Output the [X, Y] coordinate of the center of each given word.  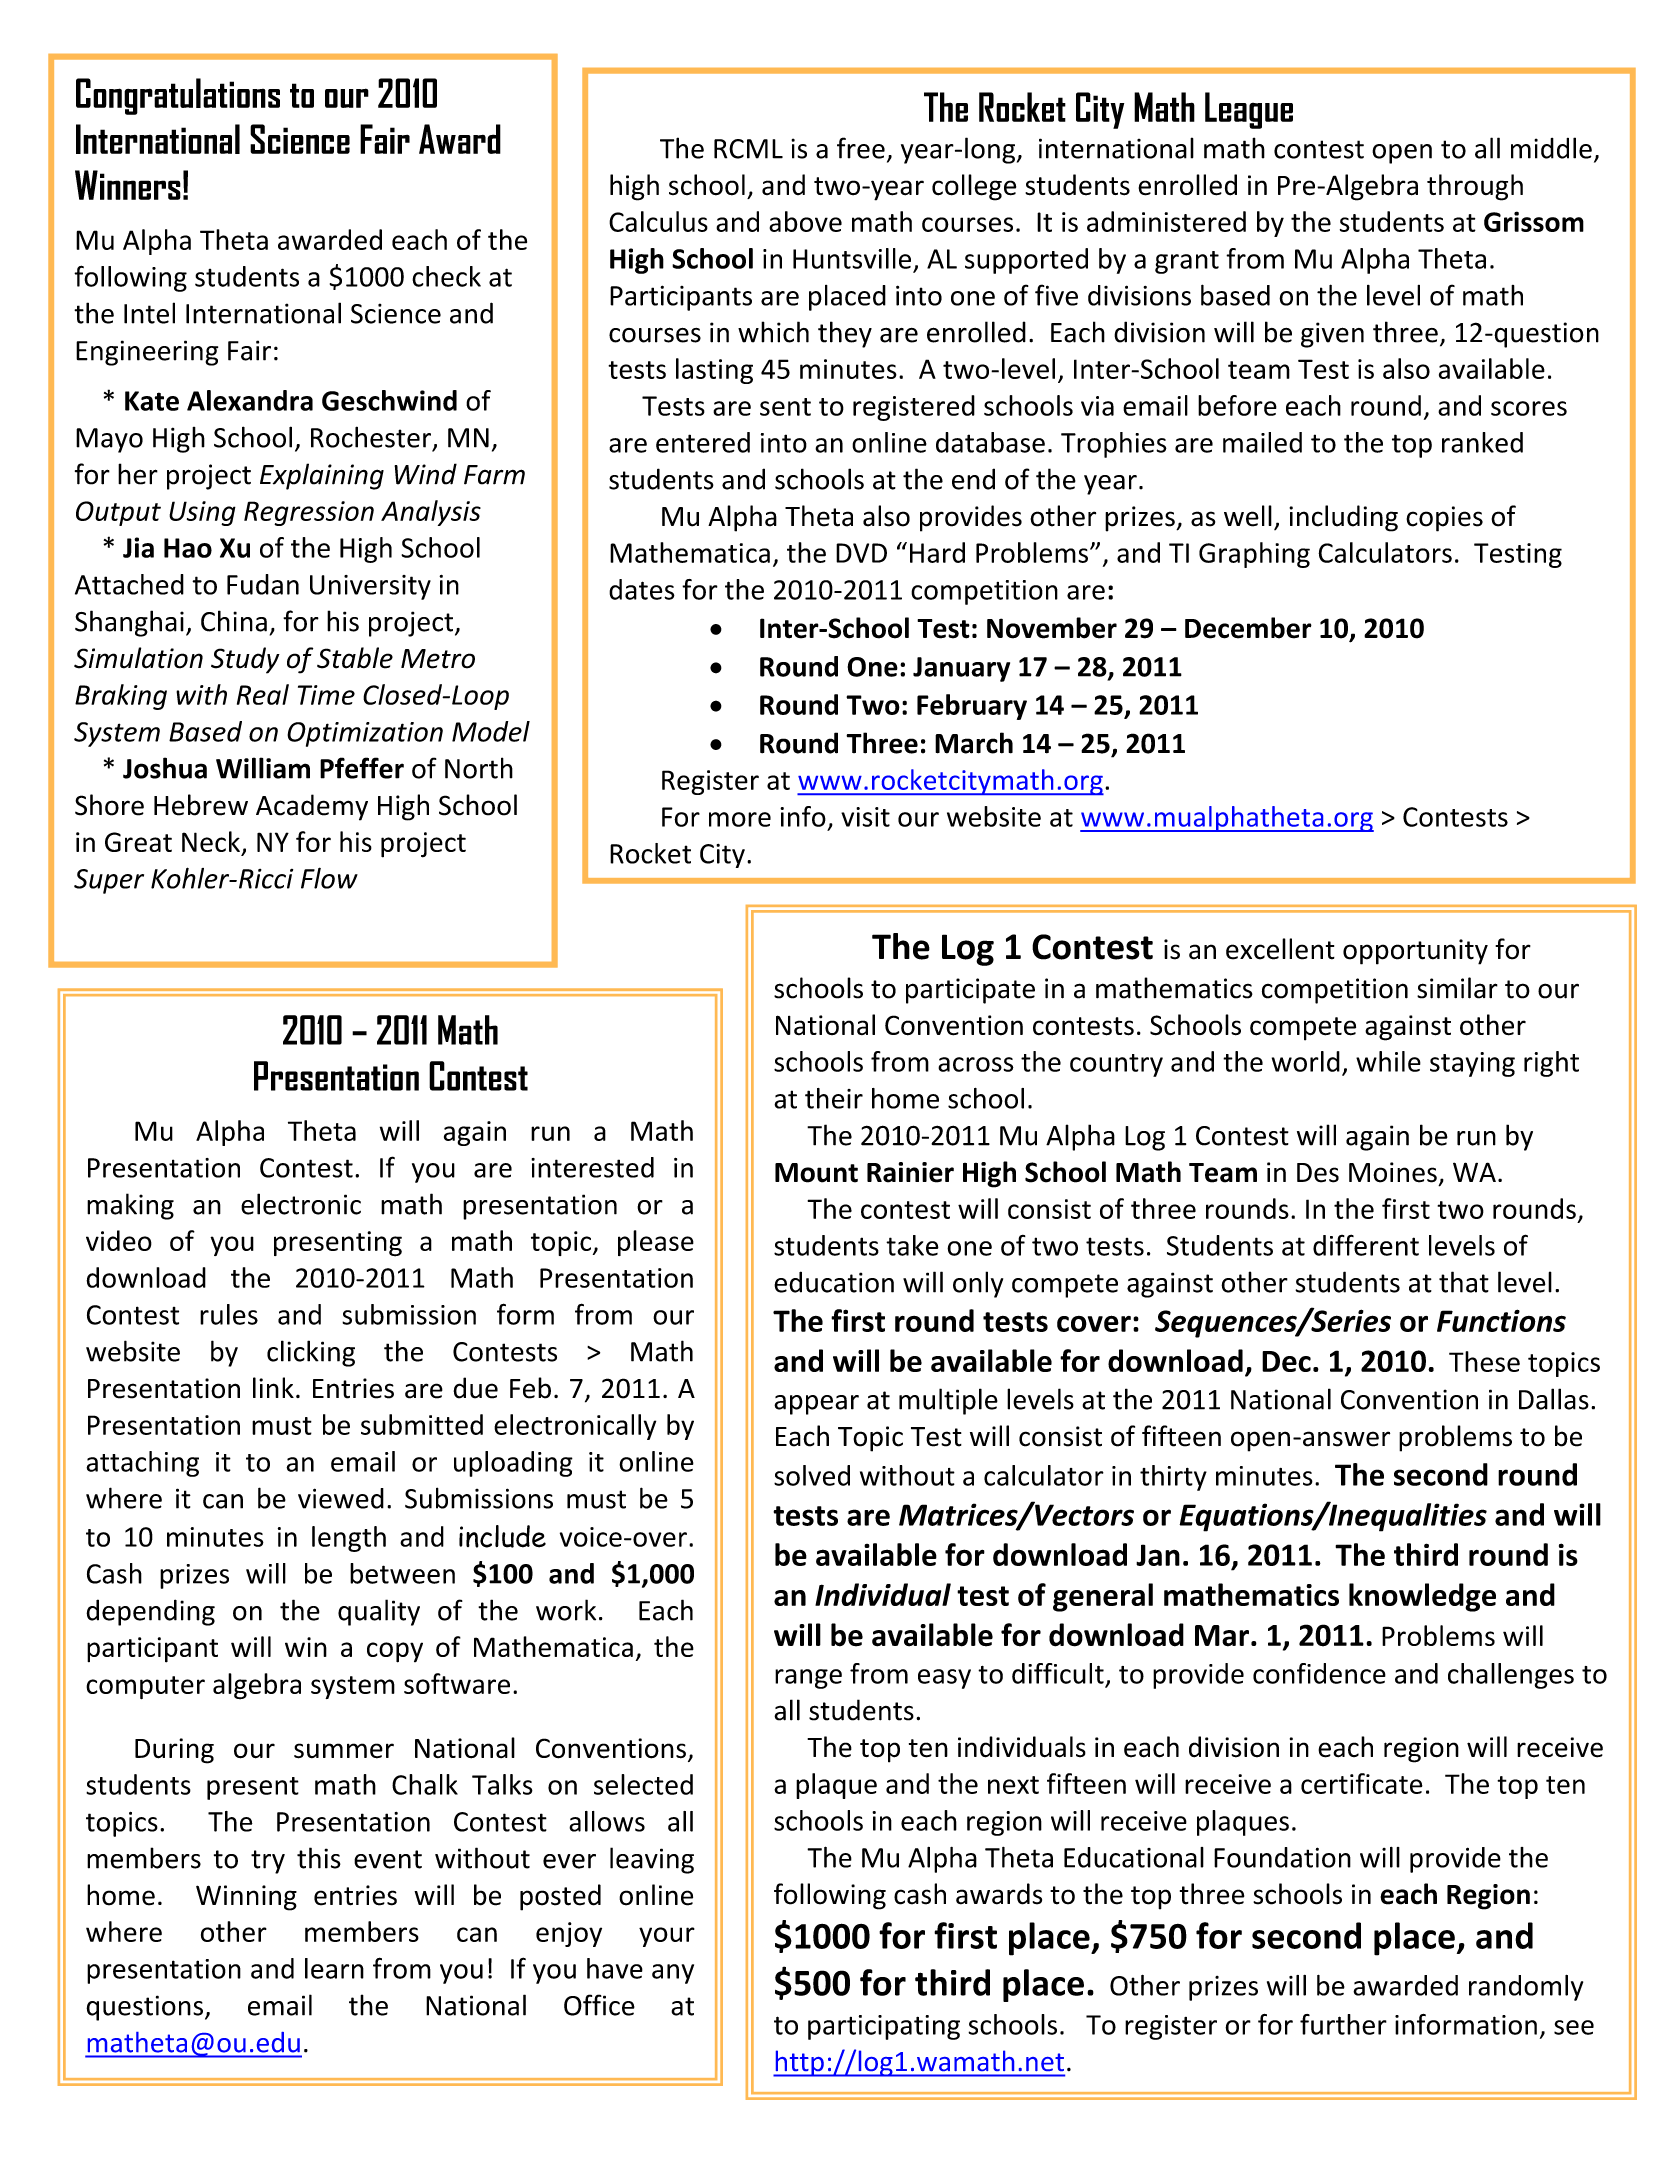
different [1366, 1245]
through [1475, 187]
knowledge [1422, 1597]
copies [1444, 519]
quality [379, 1612]
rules [229, 1314]
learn [334, 1968]
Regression [309, 513]
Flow [329, 878]
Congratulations [178, 96]
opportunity [1415, 952]
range [808, 1679]
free [861, 148]
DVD [861, 553]
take [912, 1245]
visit [865, 817]
